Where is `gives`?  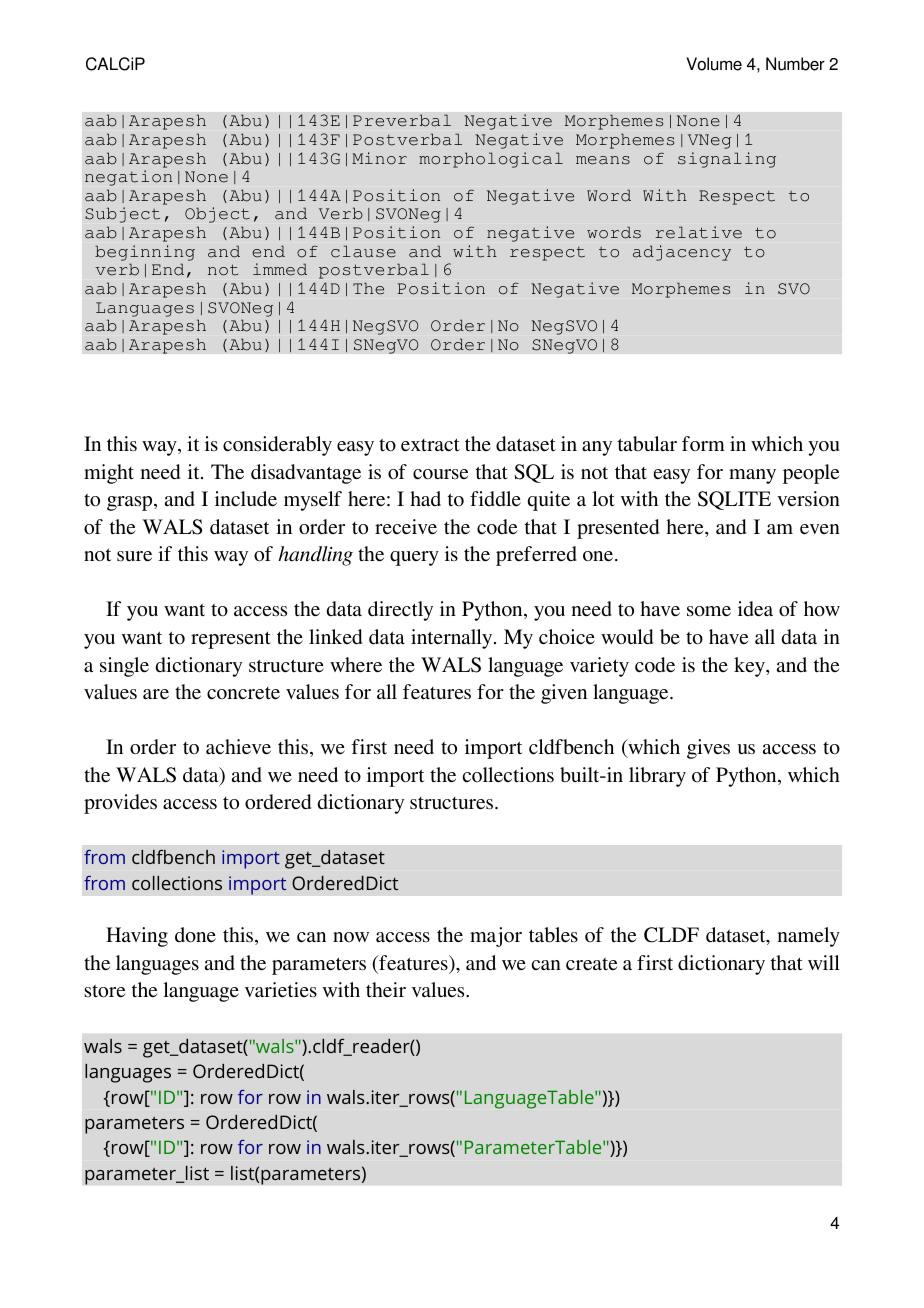 gives is located at coordinates (708, 749).
